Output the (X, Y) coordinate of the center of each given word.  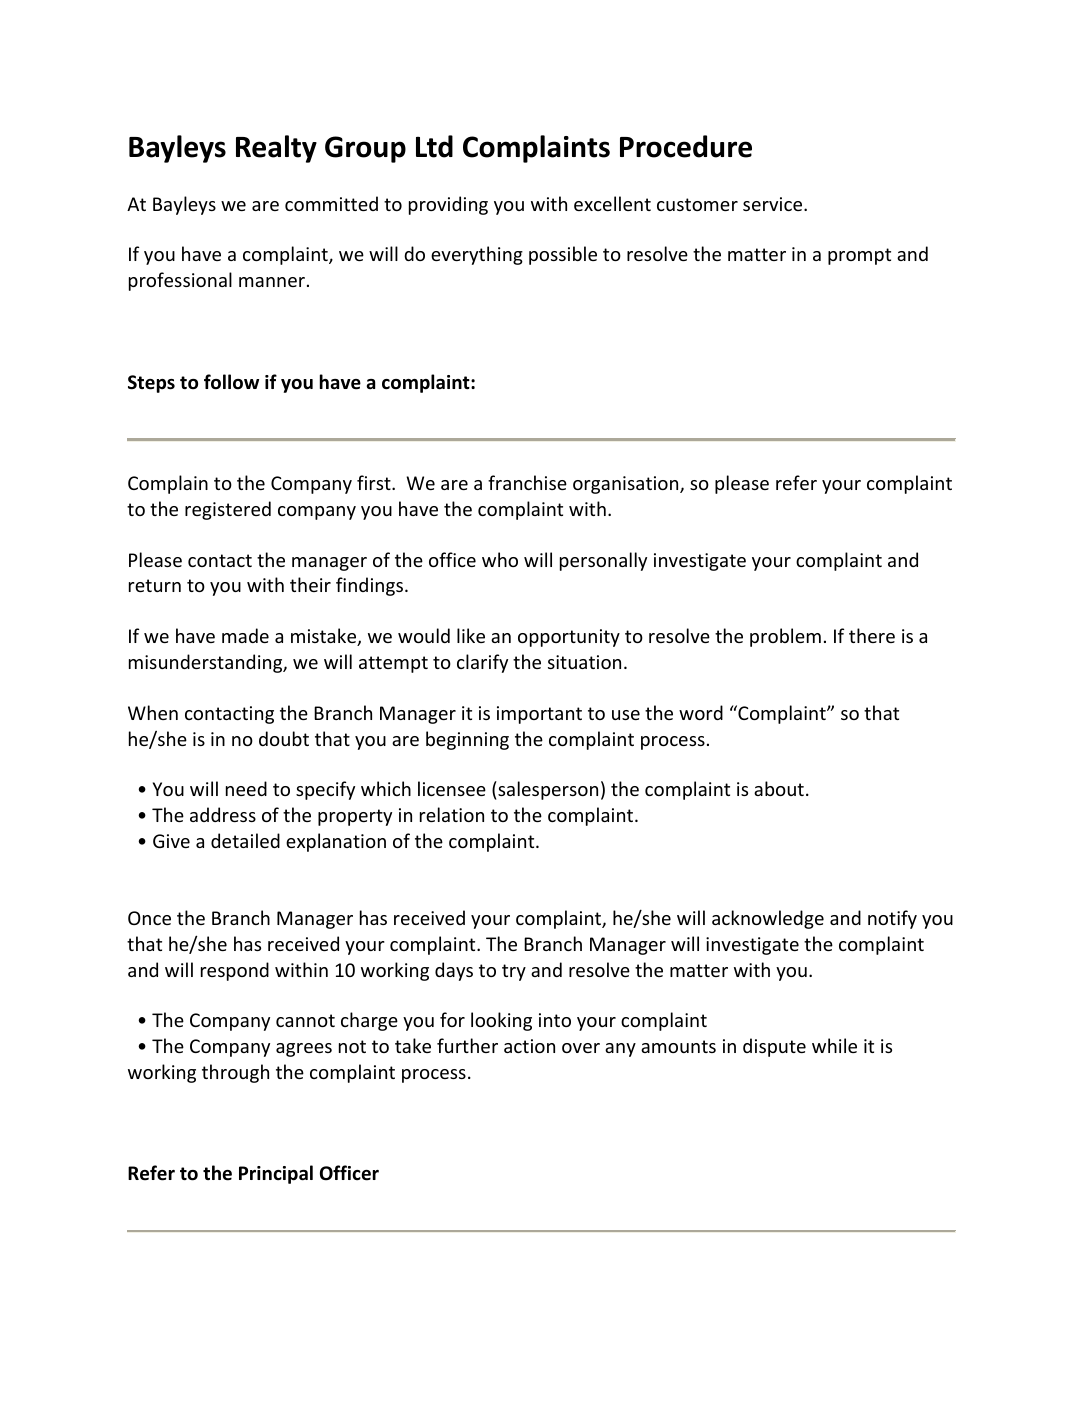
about (779, 788)
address (223, 814)
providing (448, 205)
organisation (627, 485)
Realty (276, 149)
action (529, 1046)
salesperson (547, 790)
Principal (276, 1174)
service (774, 204)
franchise (527, 482)
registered (228, 510)
